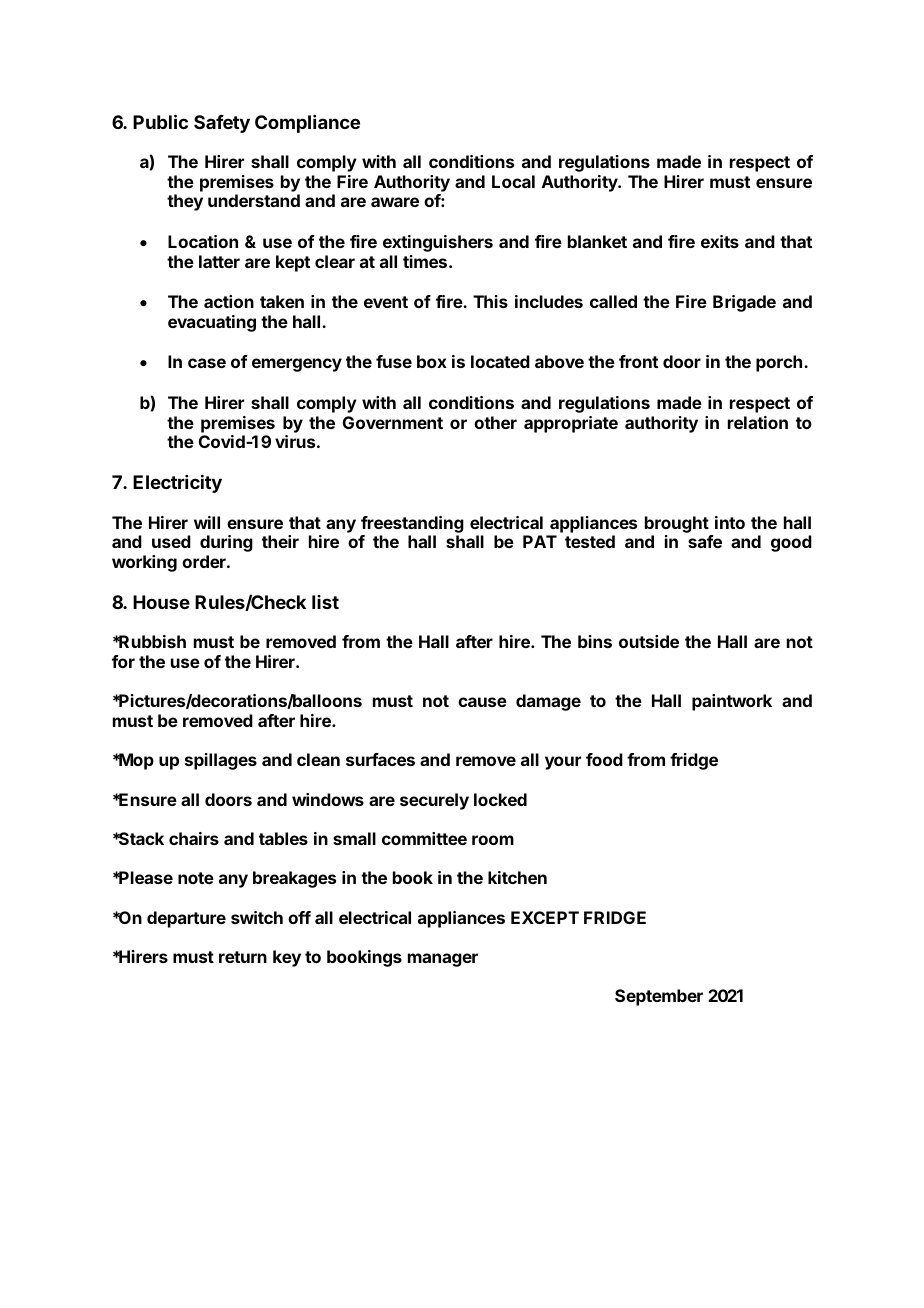 The height and width of the document is (1308, 924). What do you see at coordinates (443, 960) in the document?
I see `manager` at bounding box center [443, 960].
